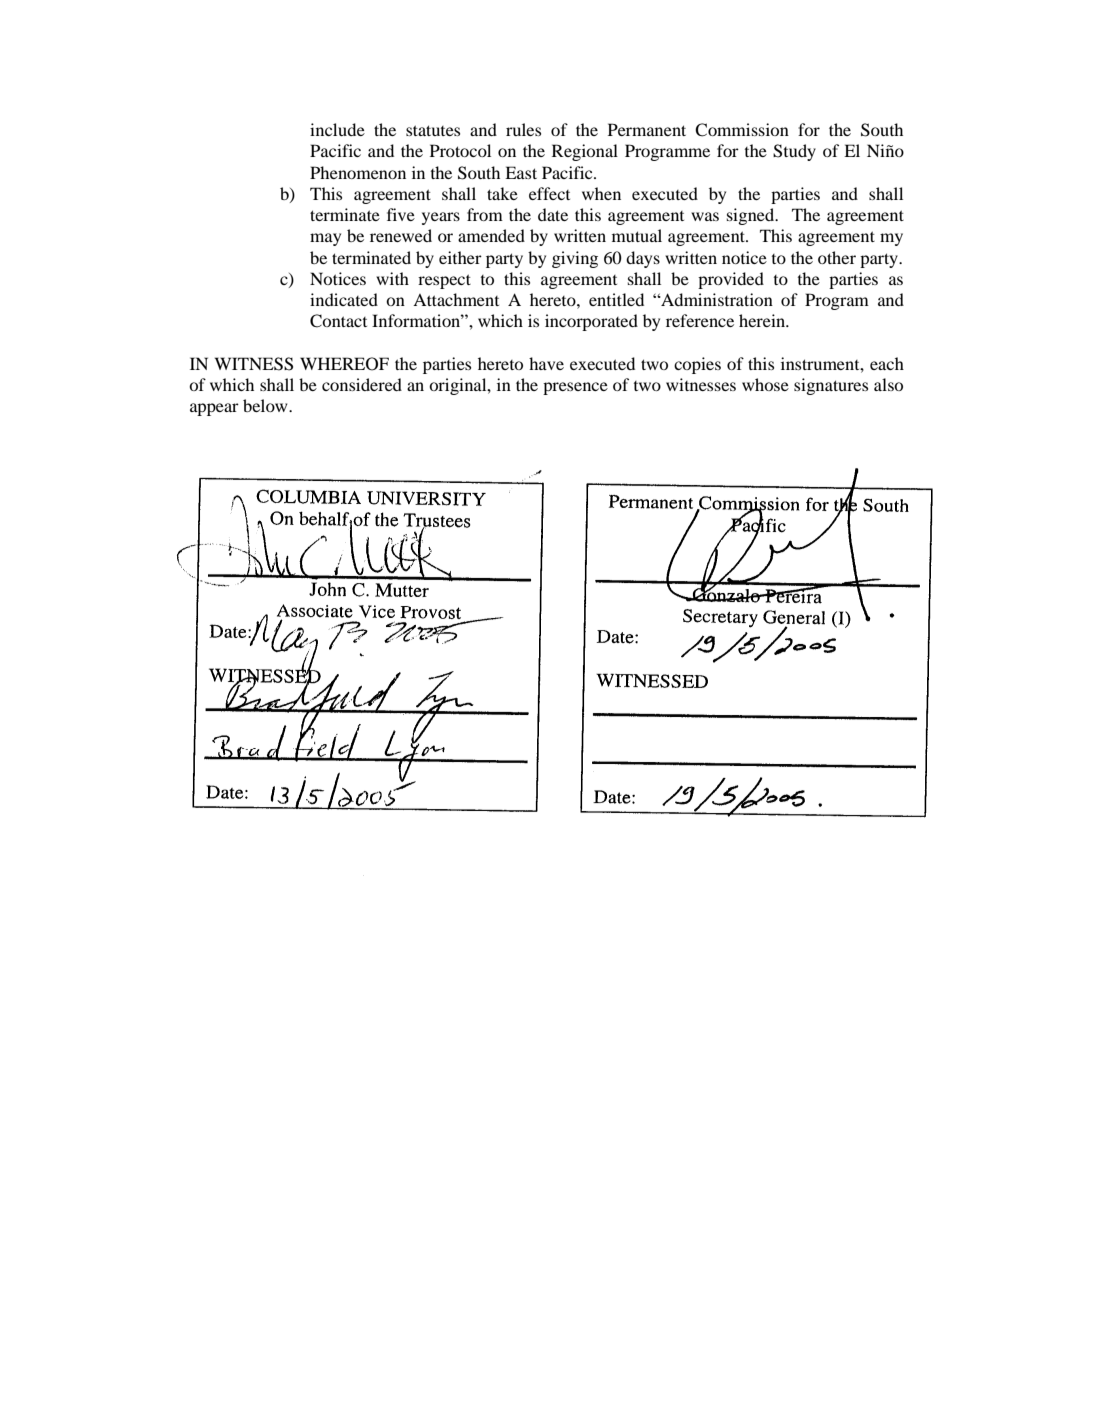 This screenshot has width=1093, height=1414. What do you see at coordinates (794, 152) in the screenshot?
I see `Study` at bounding box center [794, 152].
